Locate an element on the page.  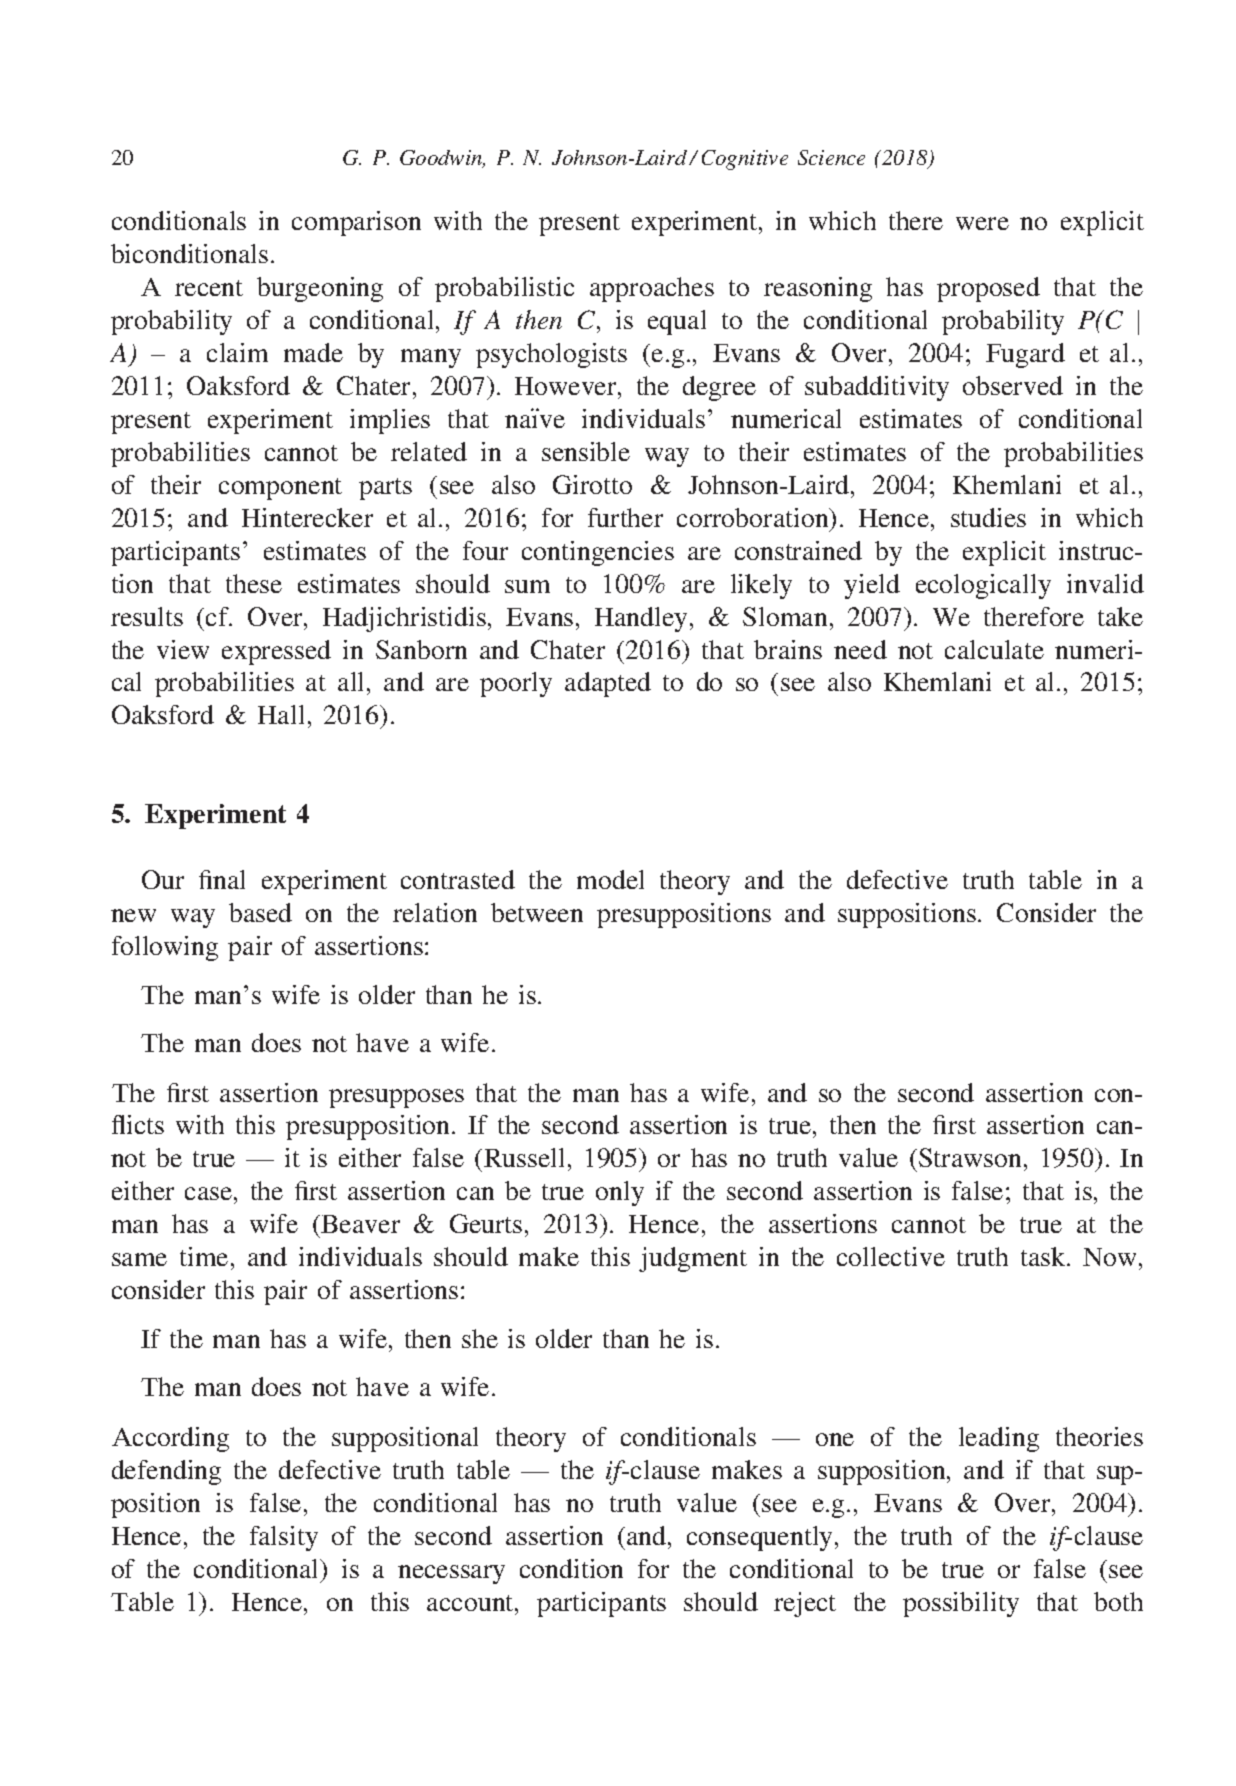
falsity is located at coordinates (284, 1538).
